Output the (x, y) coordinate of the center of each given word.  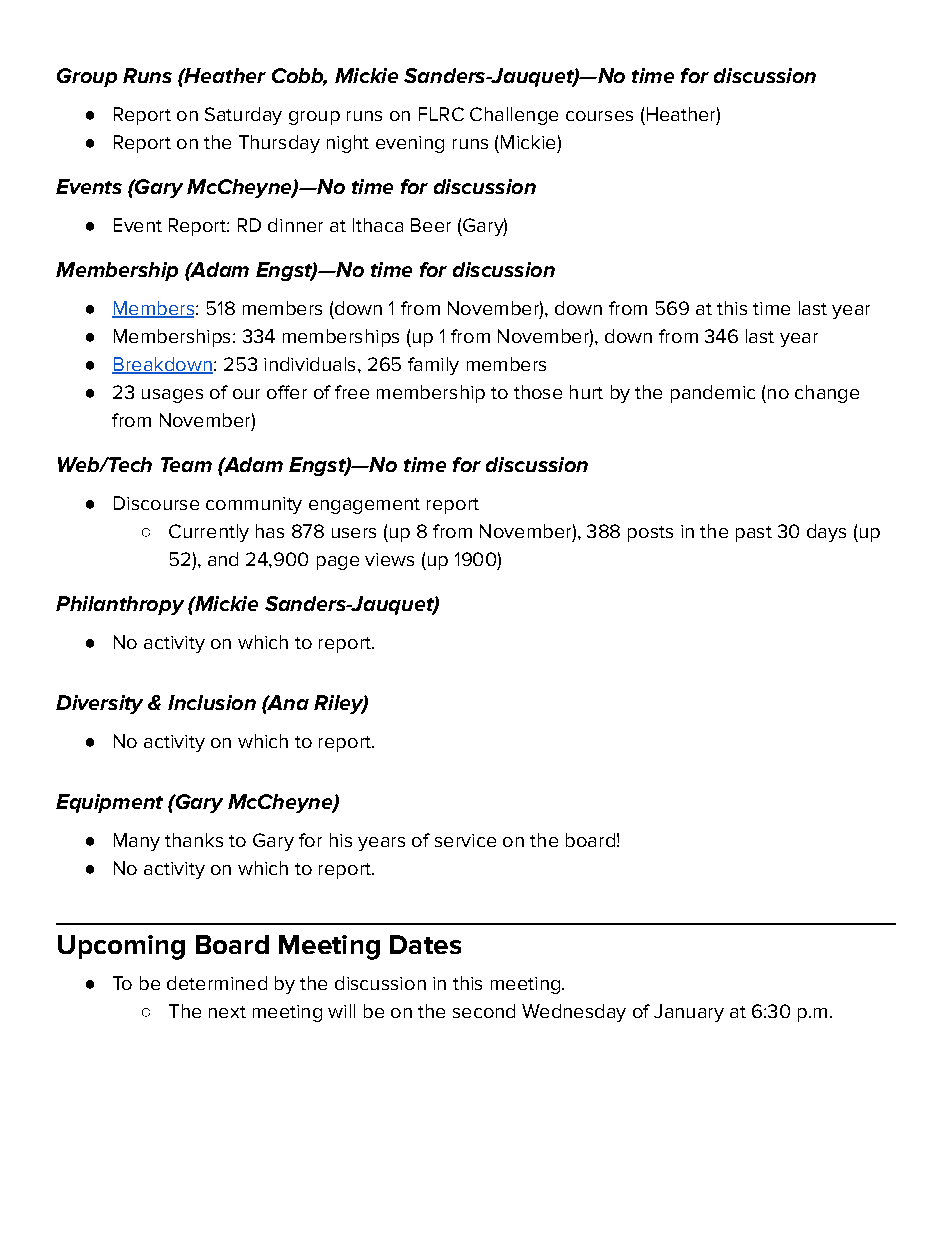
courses (599, 116)
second (484, 1011)
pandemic (713, 394)
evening (410, 144)
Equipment (109, 803)
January (689, 1013)
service (465, 840)
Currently (209, 533)
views (389, 559)
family (433, 366)
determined (217, 983)
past (754, 534)
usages (172, 396)
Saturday (243, 116)
